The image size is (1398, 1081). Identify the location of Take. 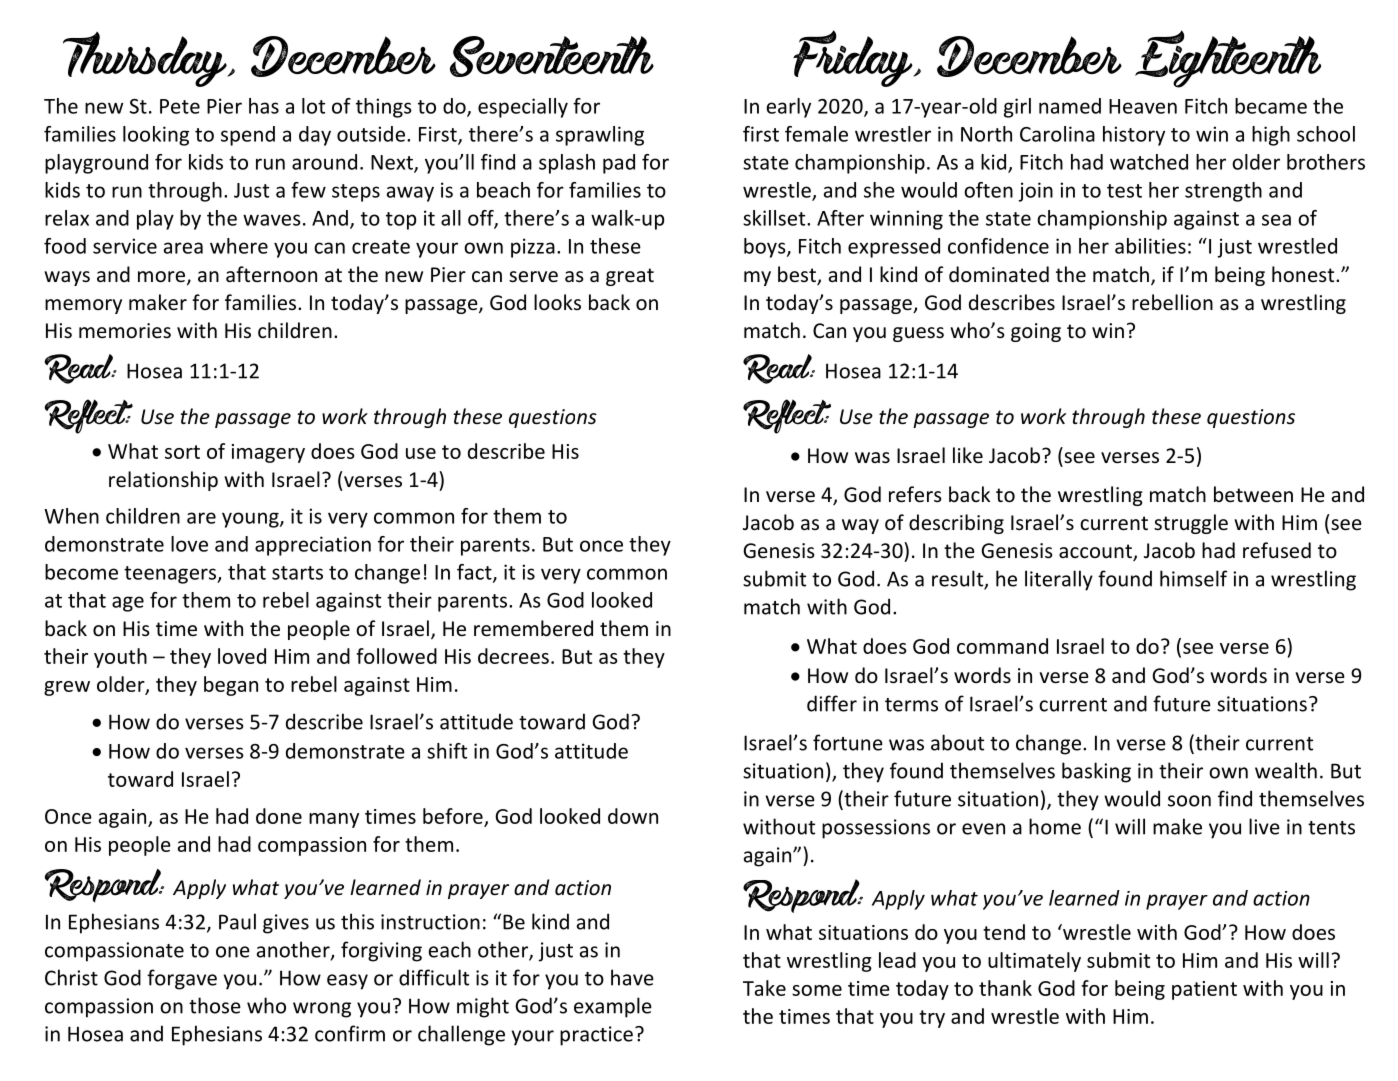
(764, 988).
